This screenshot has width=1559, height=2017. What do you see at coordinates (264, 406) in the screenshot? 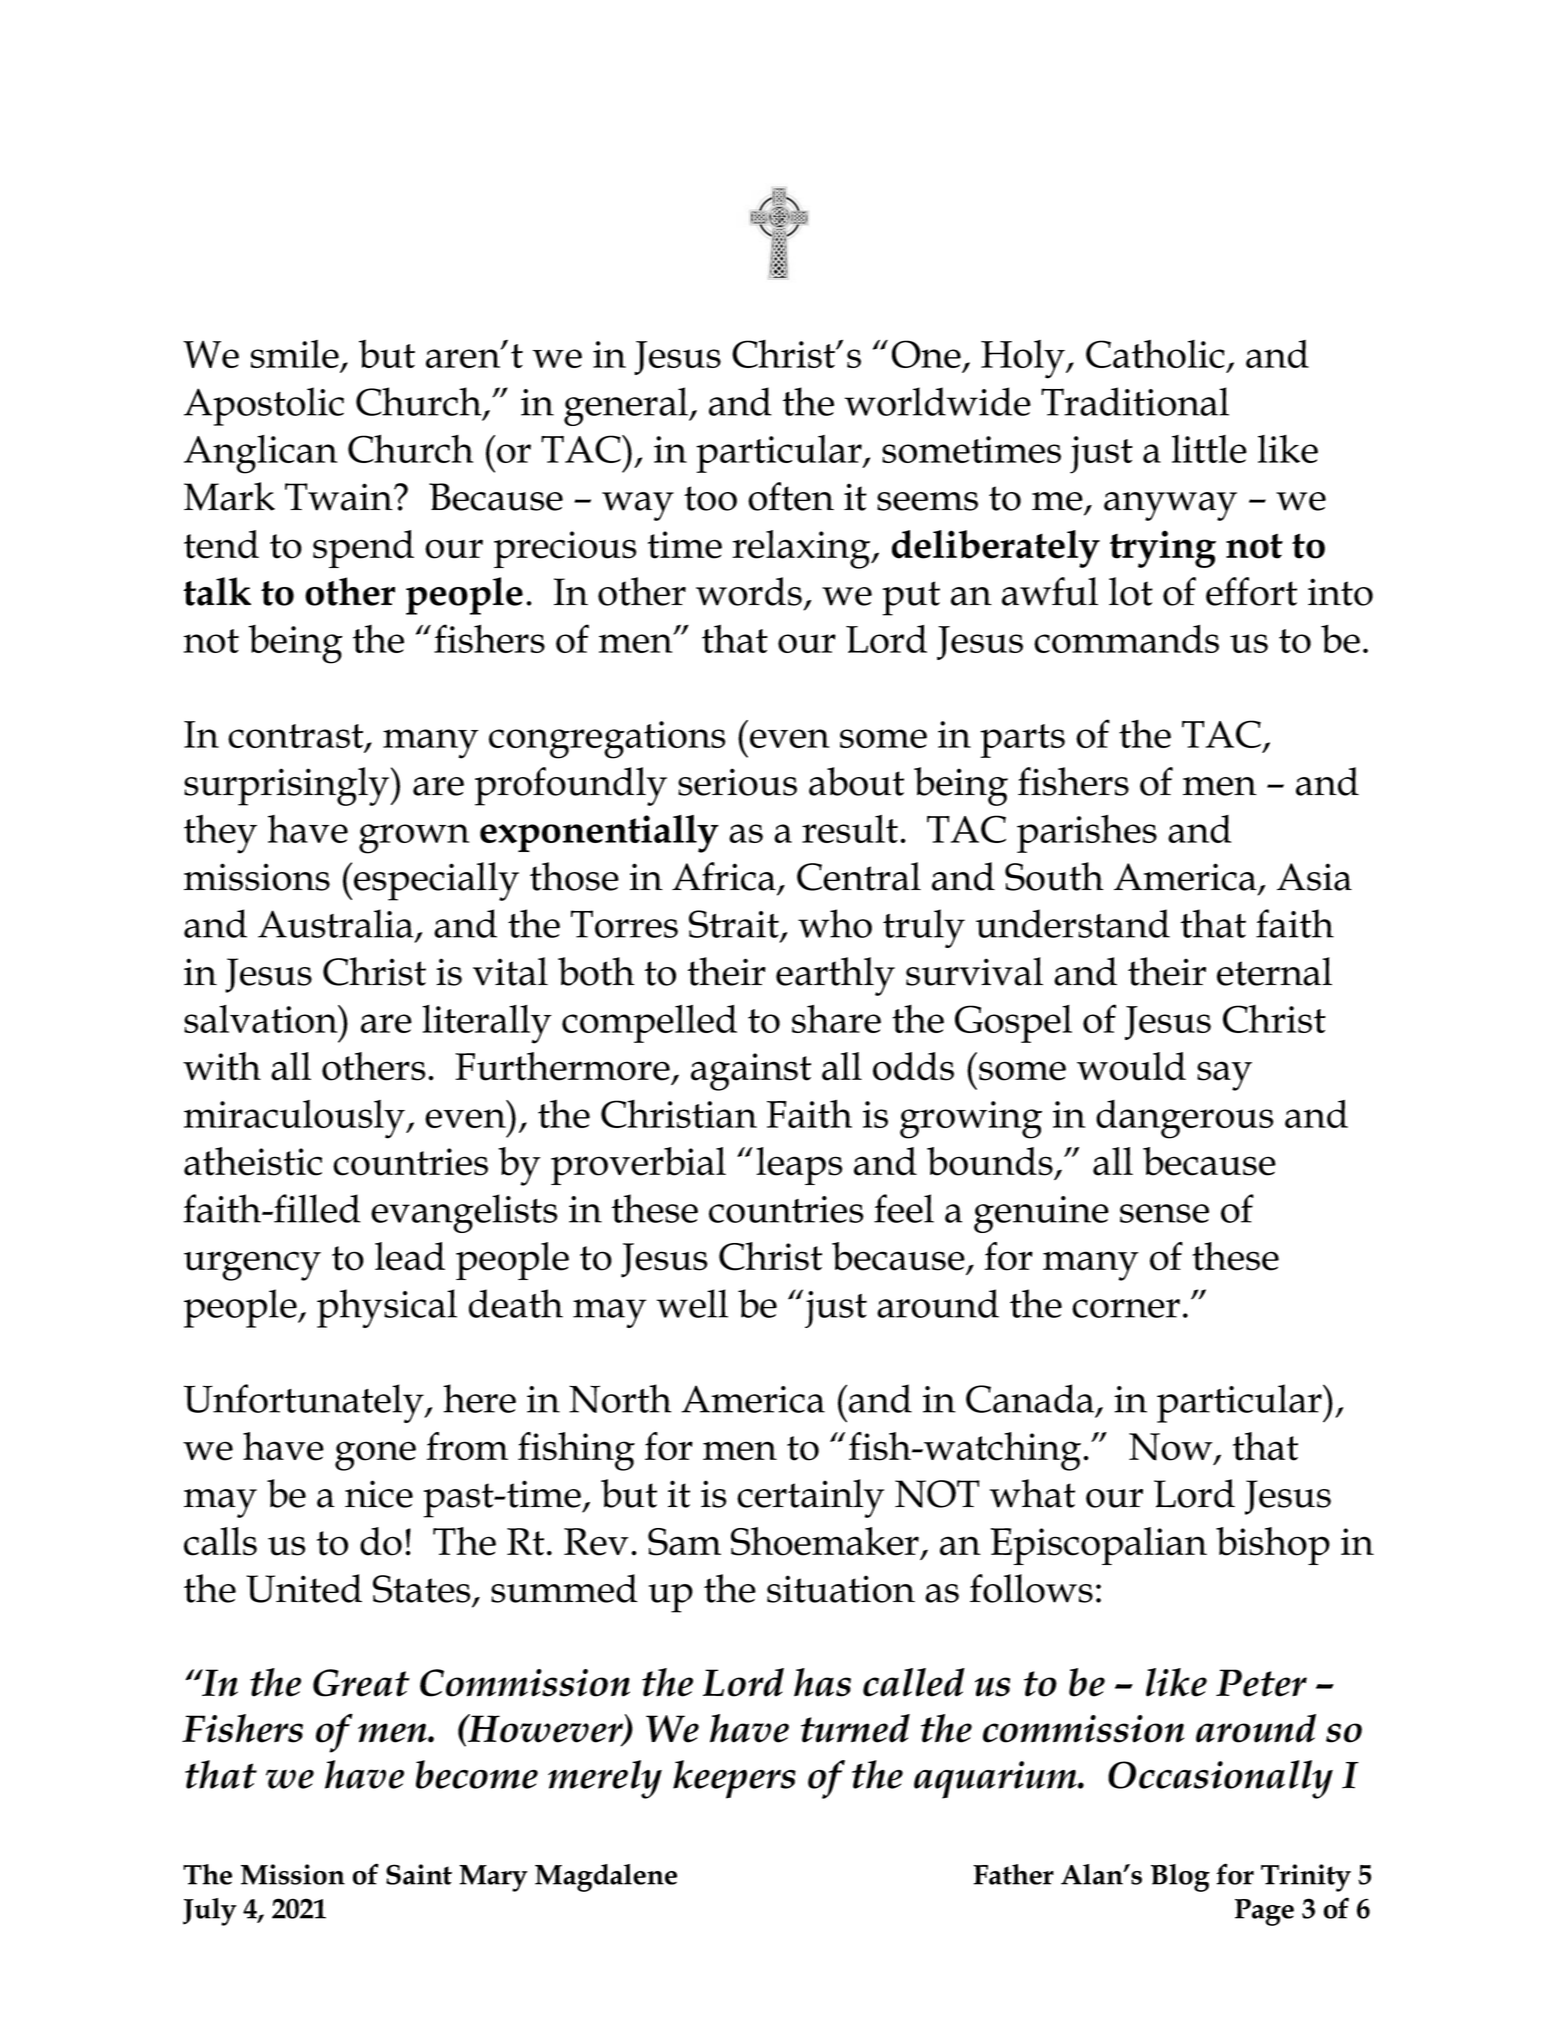
I see `Apostolic` at bounding box center [264, 406].
